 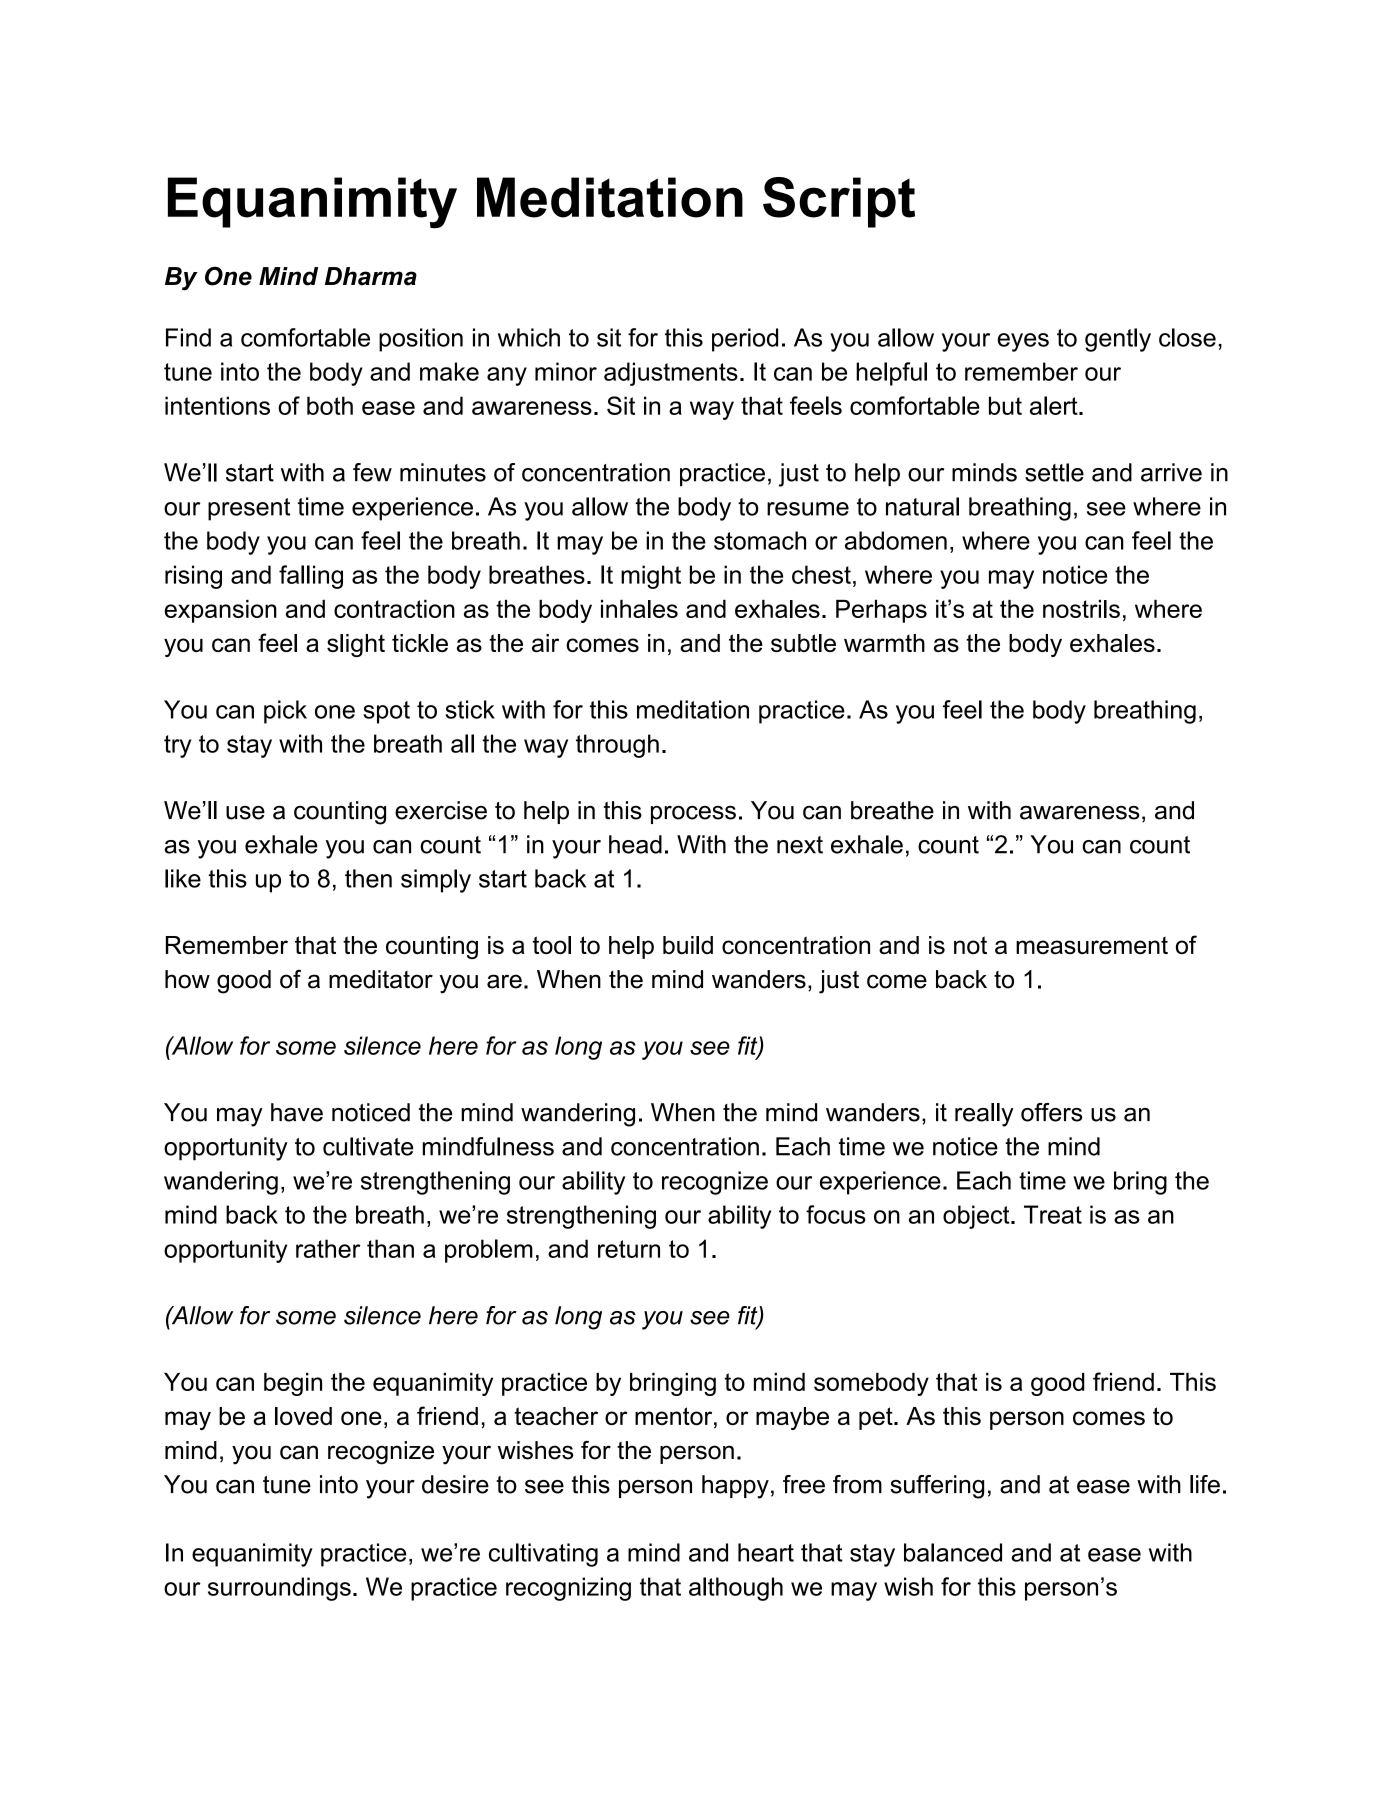 I want to click on period, so click(x=745, y=340).
